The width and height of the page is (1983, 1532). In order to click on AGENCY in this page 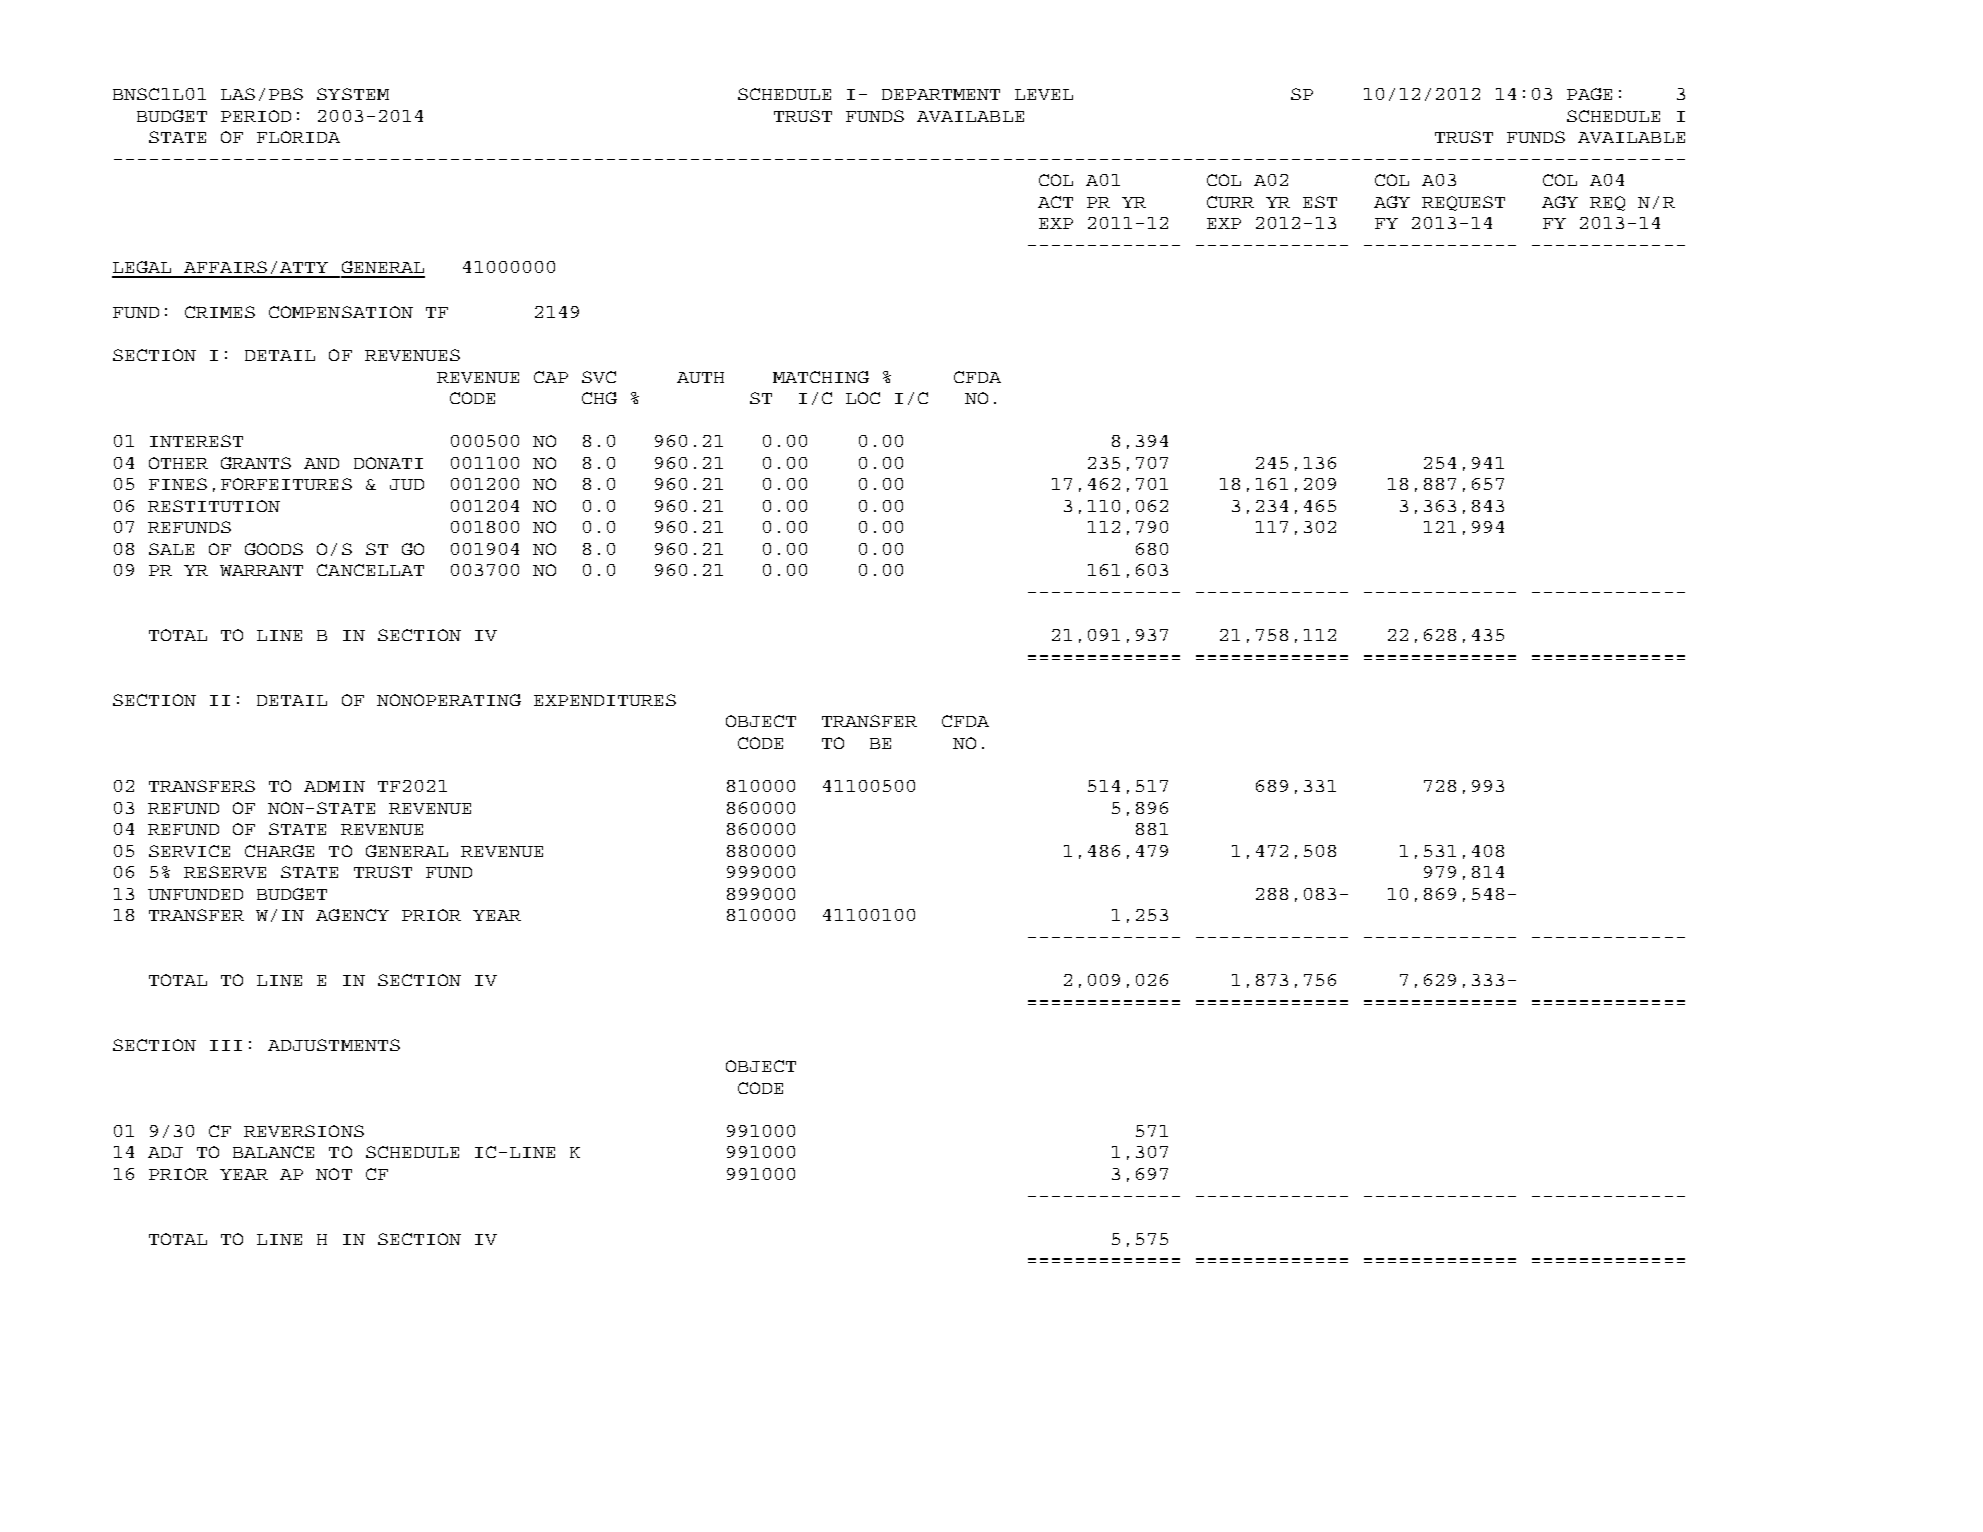, I will do `click(352, 915)`.
